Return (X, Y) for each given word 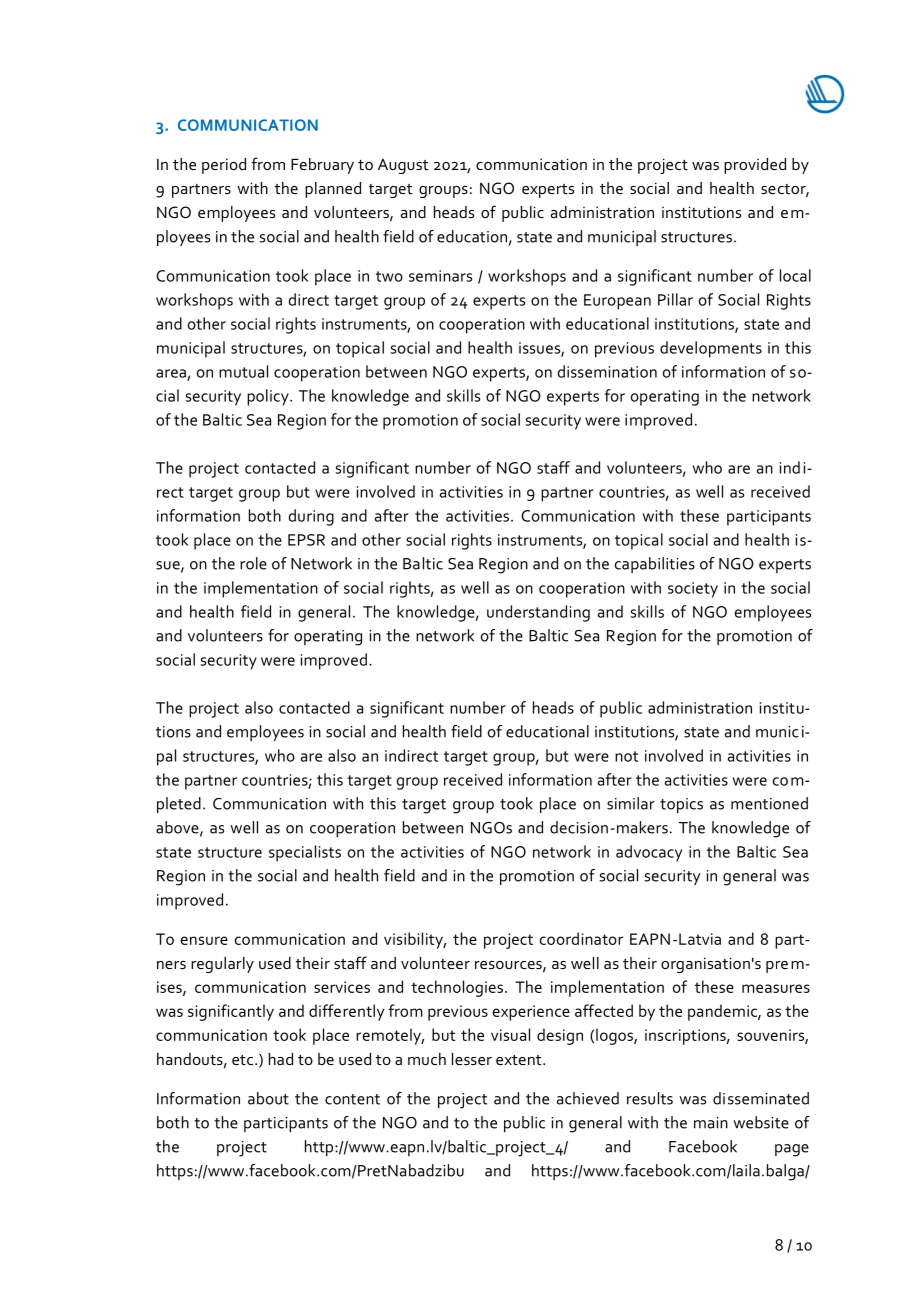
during (311, 517)
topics (681, 805)
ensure (204, 940)
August (403, 166)
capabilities (655, 565)
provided (755, 166)
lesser (472, 1059)
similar (631, 803)
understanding (538, 613)
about (268, 1098)
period (224, 166)
